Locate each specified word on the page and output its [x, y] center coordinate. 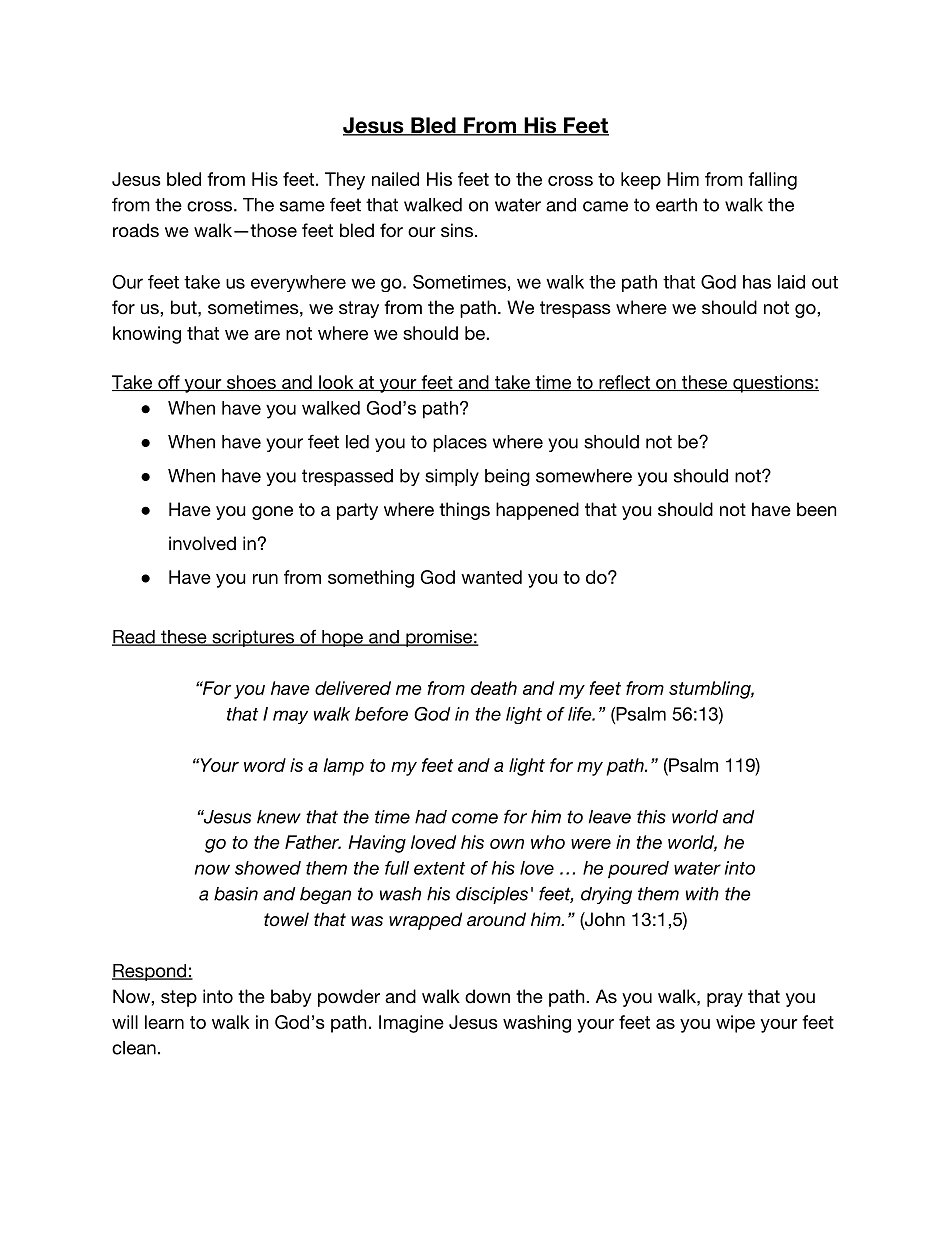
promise [439, 638]
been [816, 509]
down [487, 996]
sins [457, 230]
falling [772, 181]
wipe [735, 1024]
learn [164, 1022]
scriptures [253, 638]
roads [136, 230]
